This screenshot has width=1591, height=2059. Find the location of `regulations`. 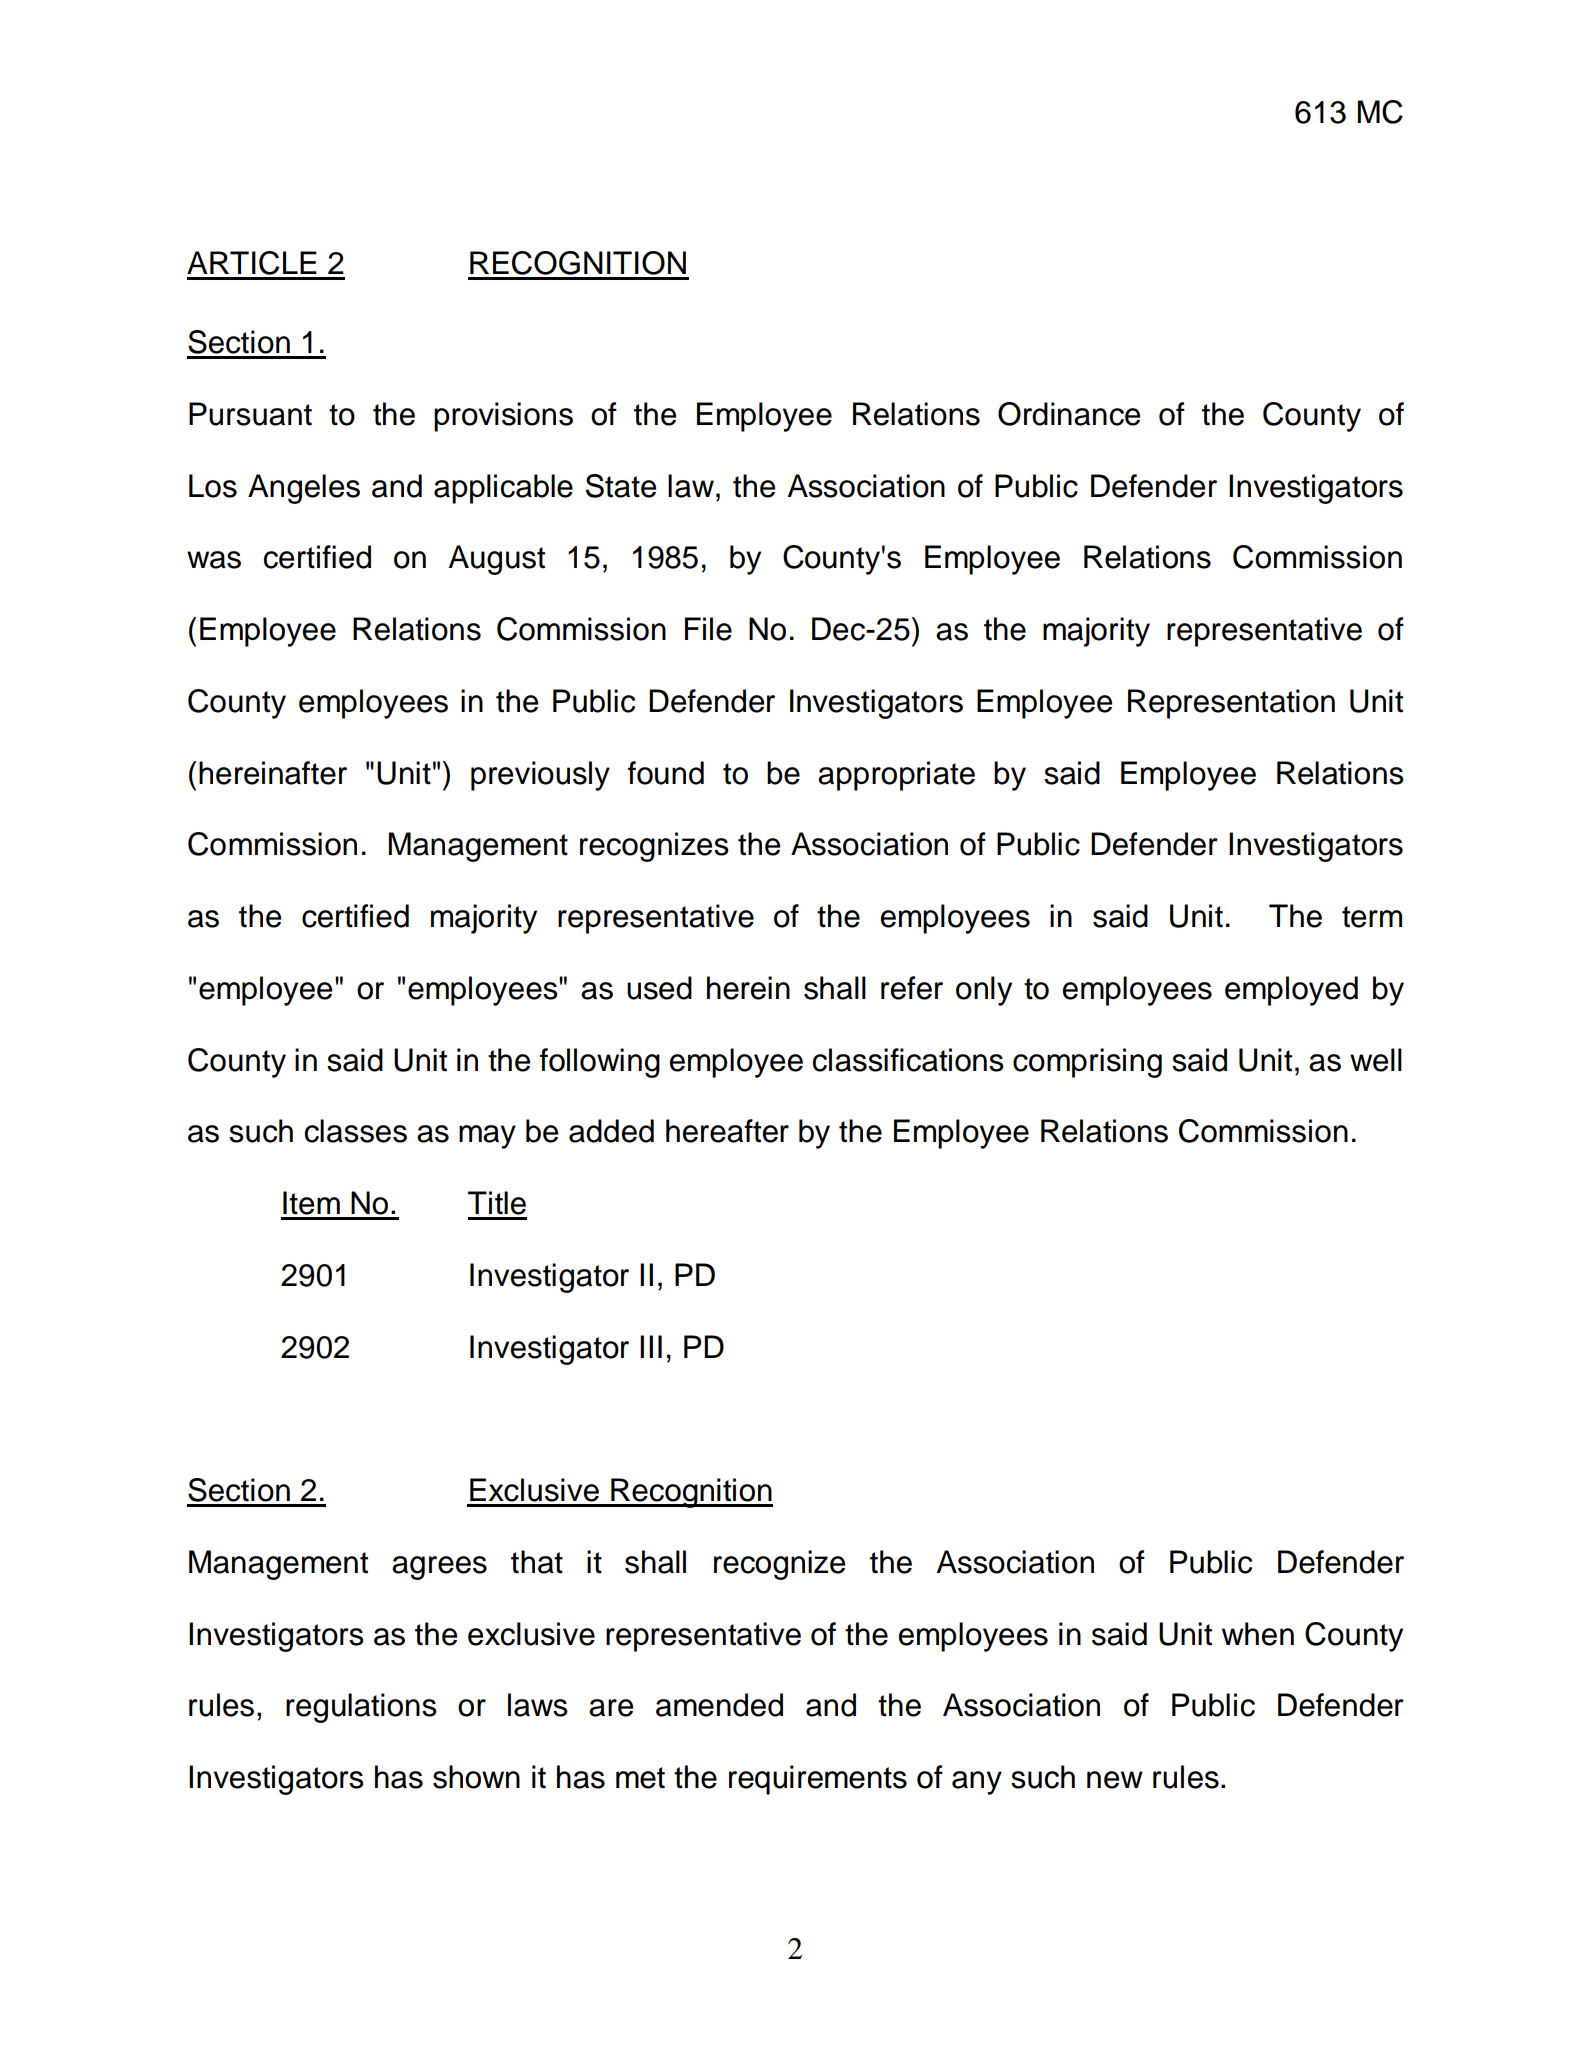

regulations is located at coordinates (361, 1708).
